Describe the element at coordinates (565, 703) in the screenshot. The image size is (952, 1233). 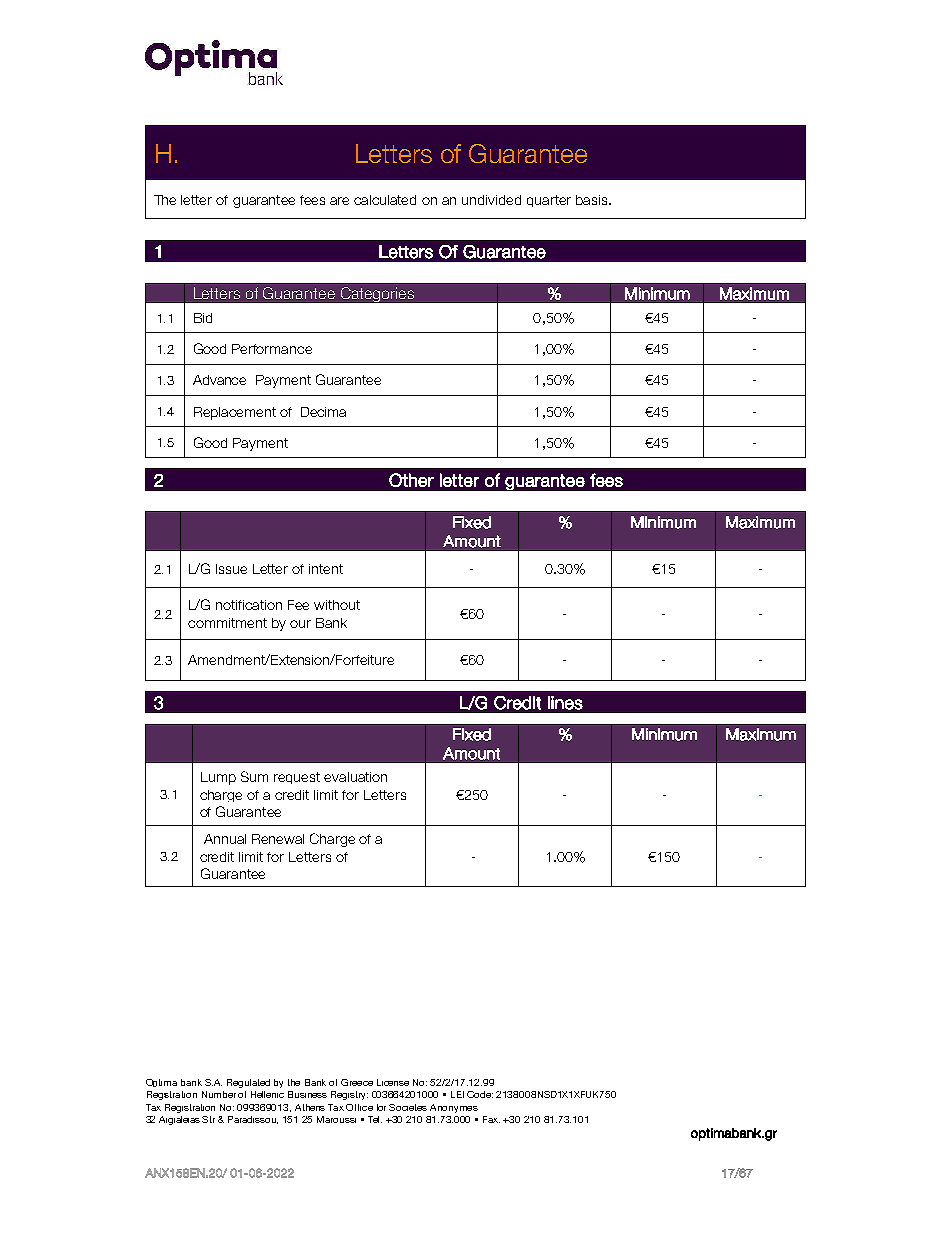
I see `lines` at that location.
